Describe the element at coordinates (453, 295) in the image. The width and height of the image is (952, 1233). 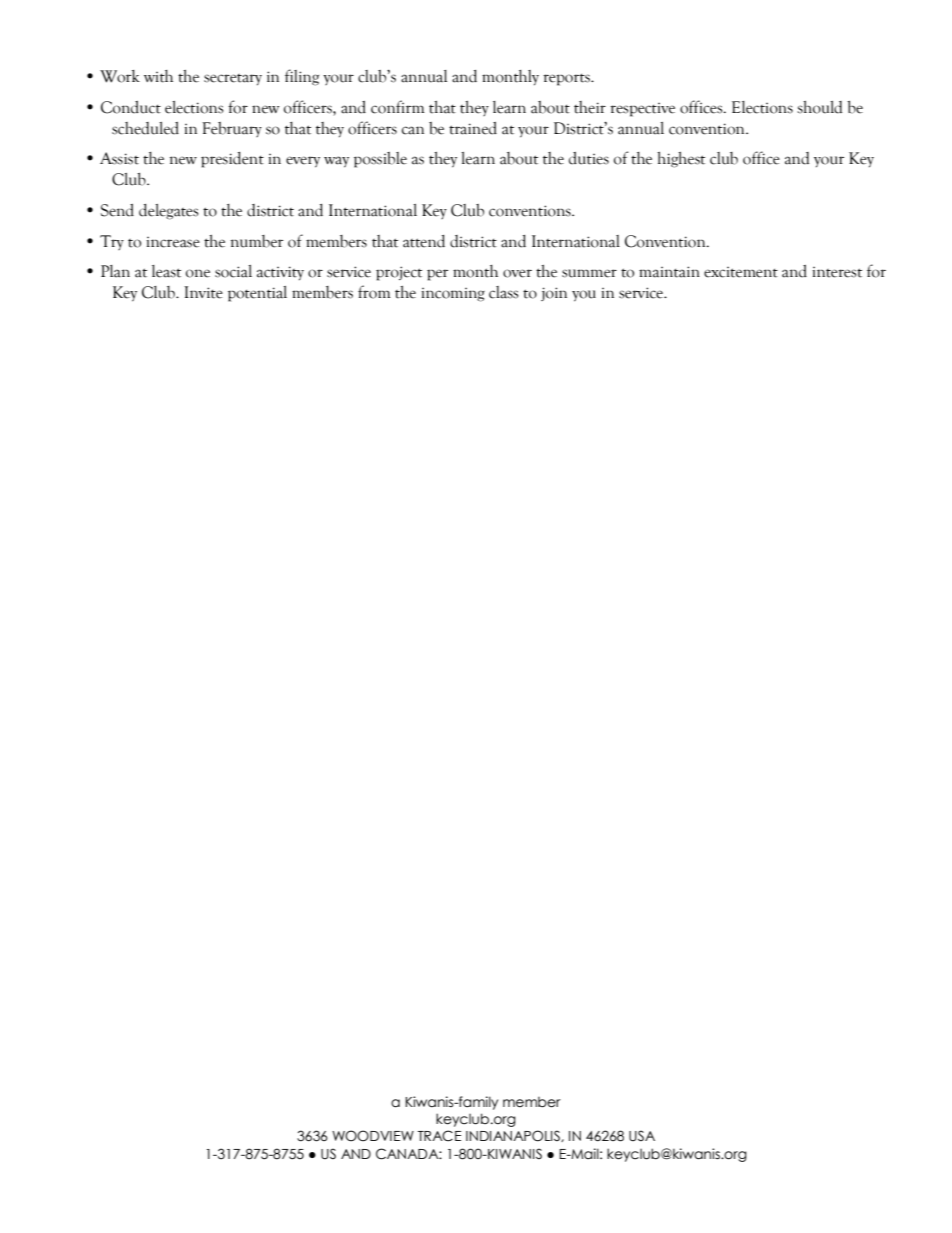
I see `incoming` at that location.
